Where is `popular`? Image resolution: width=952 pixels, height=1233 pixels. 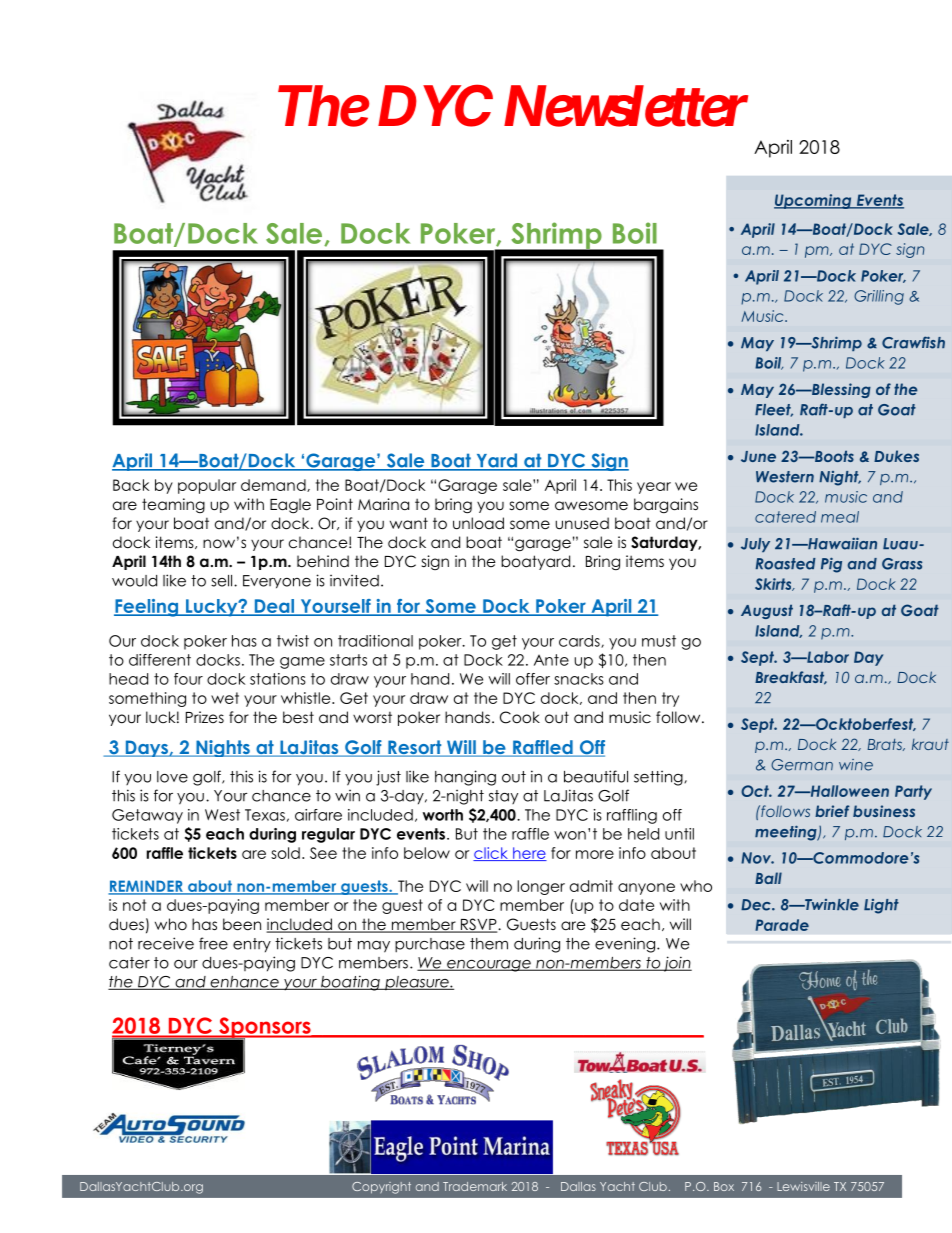
popular is located at coordinates (207, 486).
